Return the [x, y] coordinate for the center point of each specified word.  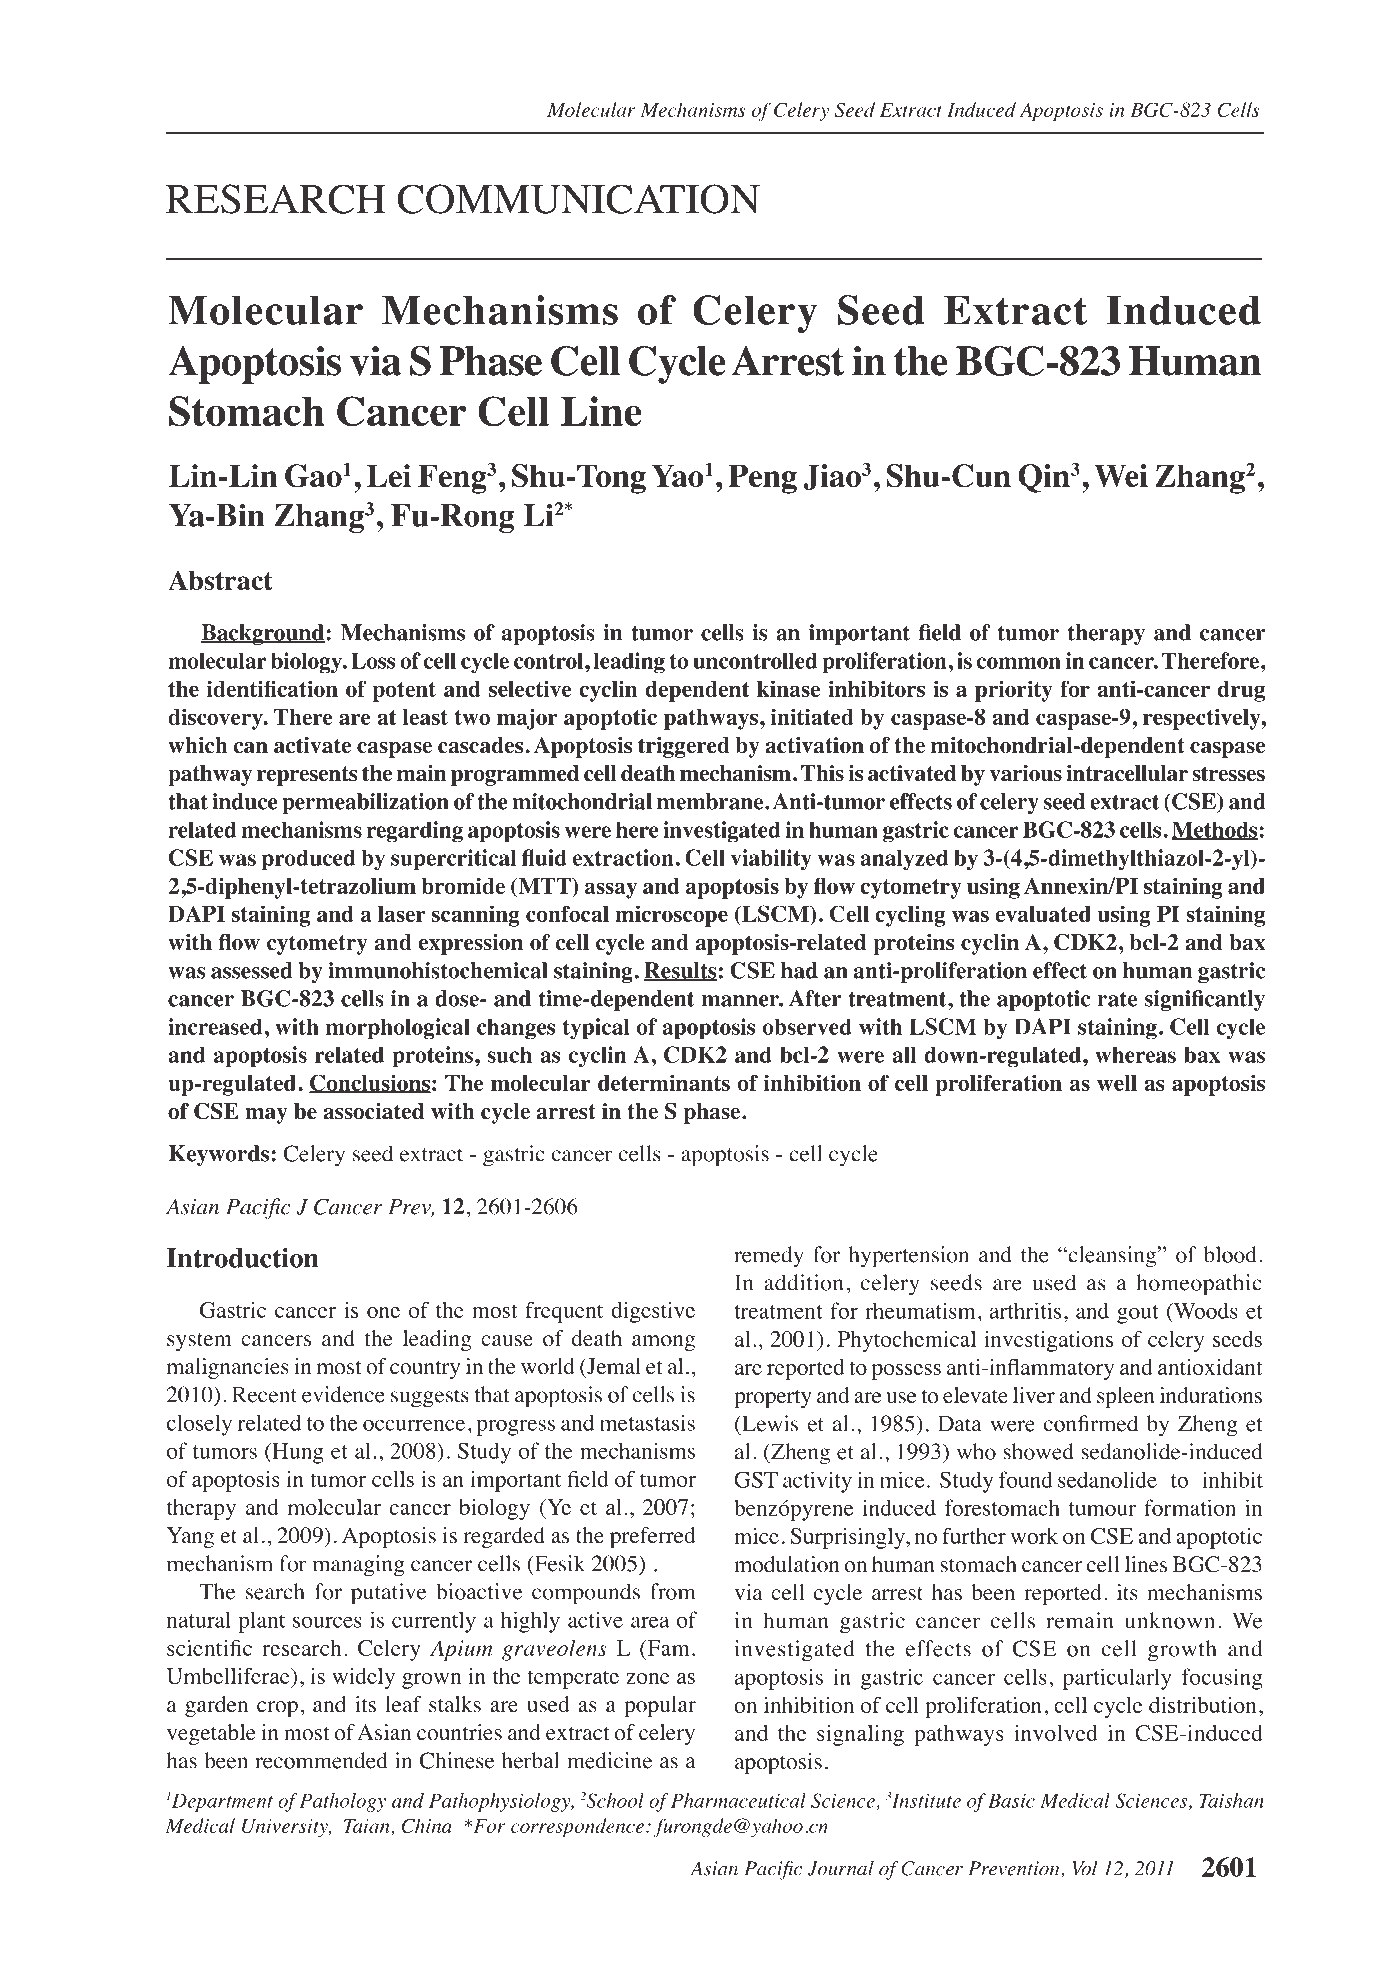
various [1025, 773]
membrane [711, 801]
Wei [1121, 476]
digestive [653, 1312]
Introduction [243, 1258]
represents [307, 776]
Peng [763, 479]
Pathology [343, 1802]
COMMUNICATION [579, 199]
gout [1137, 1314]
